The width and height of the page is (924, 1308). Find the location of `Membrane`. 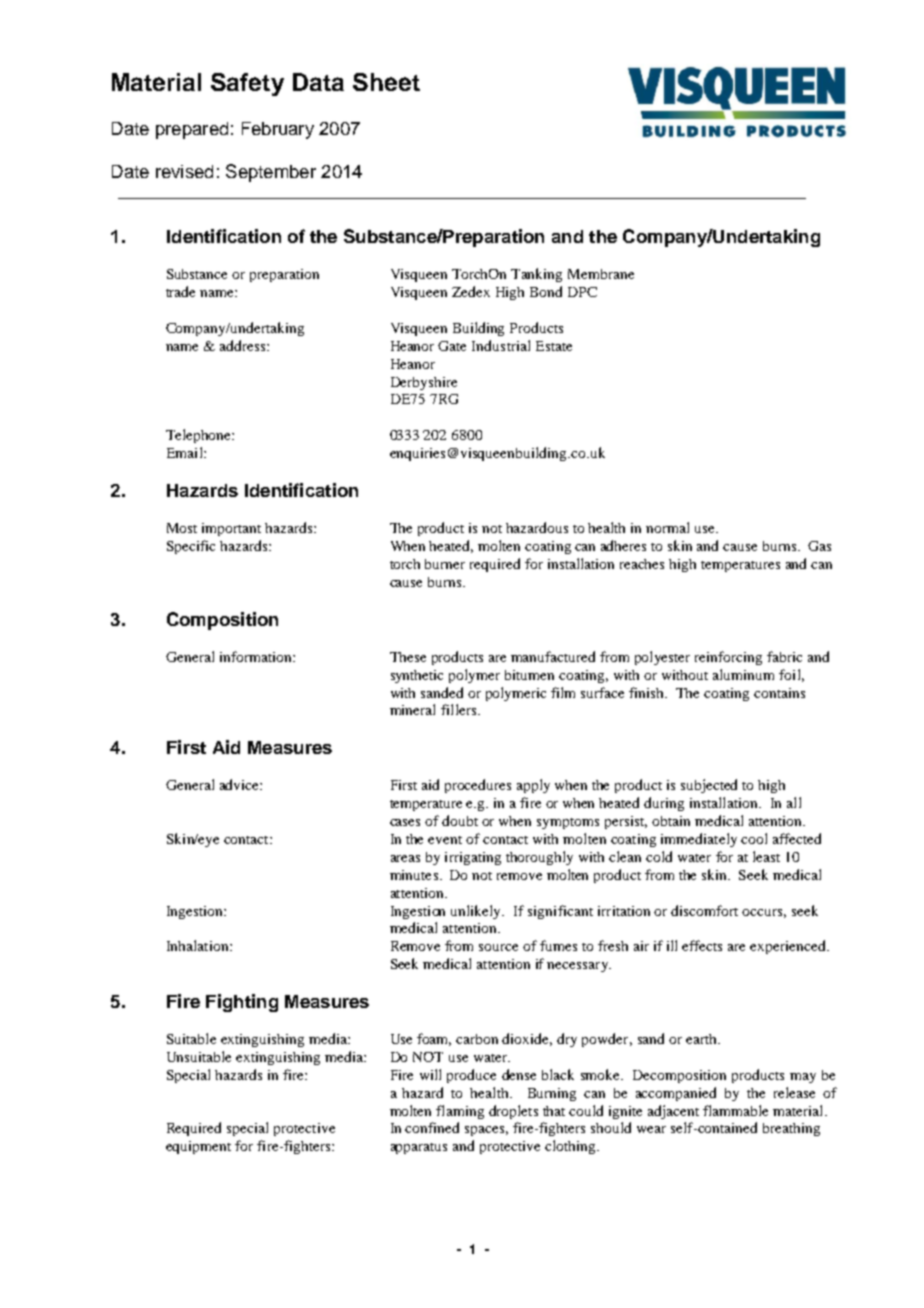

Membrane is located at coordinates (601, 274).
